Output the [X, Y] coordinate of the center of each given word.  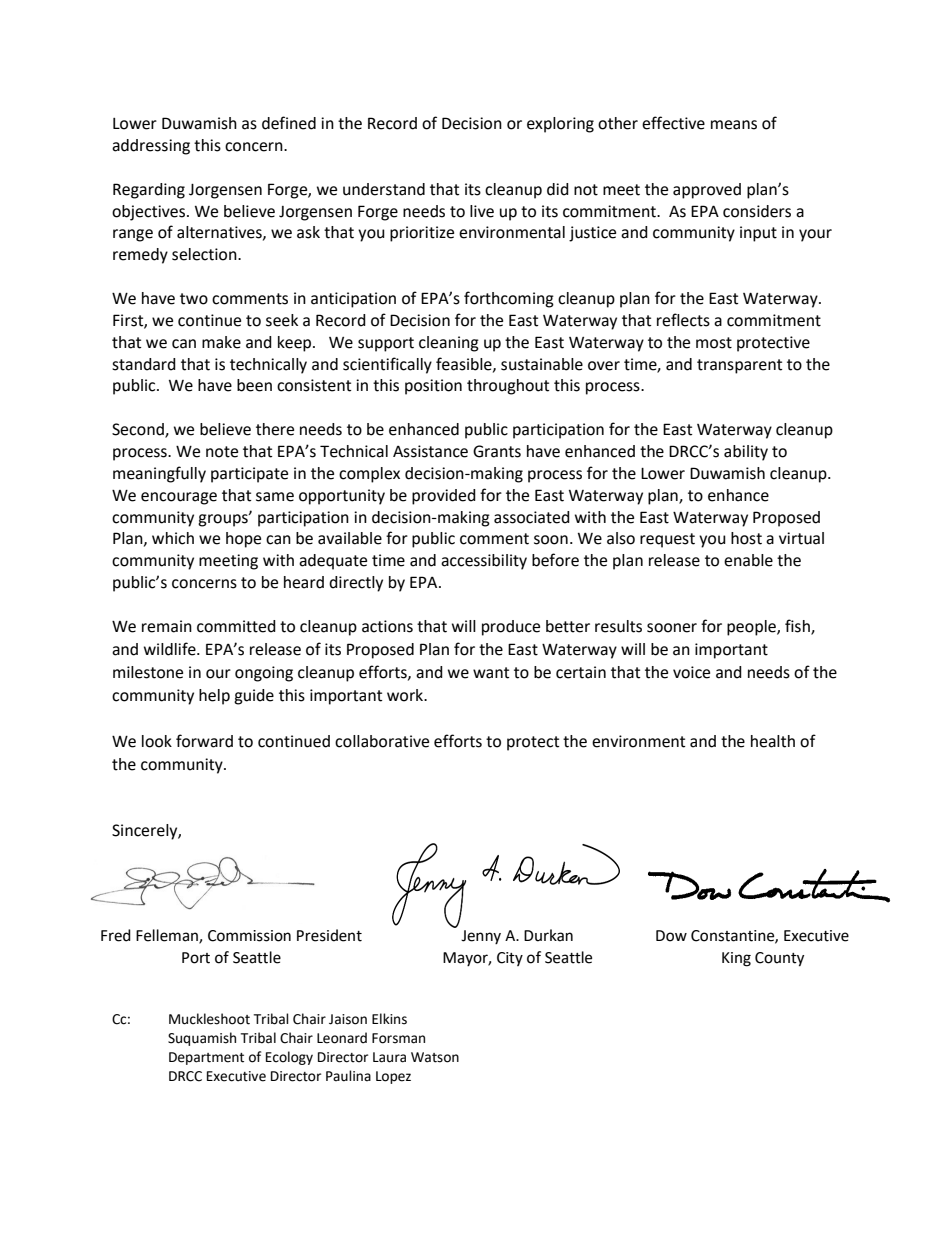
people [752, 628]
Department [206, 1058]
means [734, 125]
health [773, 741]
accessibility [484, 562]
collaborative [382, 741]
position [433, 387]
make [221, 342]
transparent [739, 366]
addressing [151, 147]
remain [167, 626]
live [482, 211]
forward [204, 741]
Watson [435, 1057]
